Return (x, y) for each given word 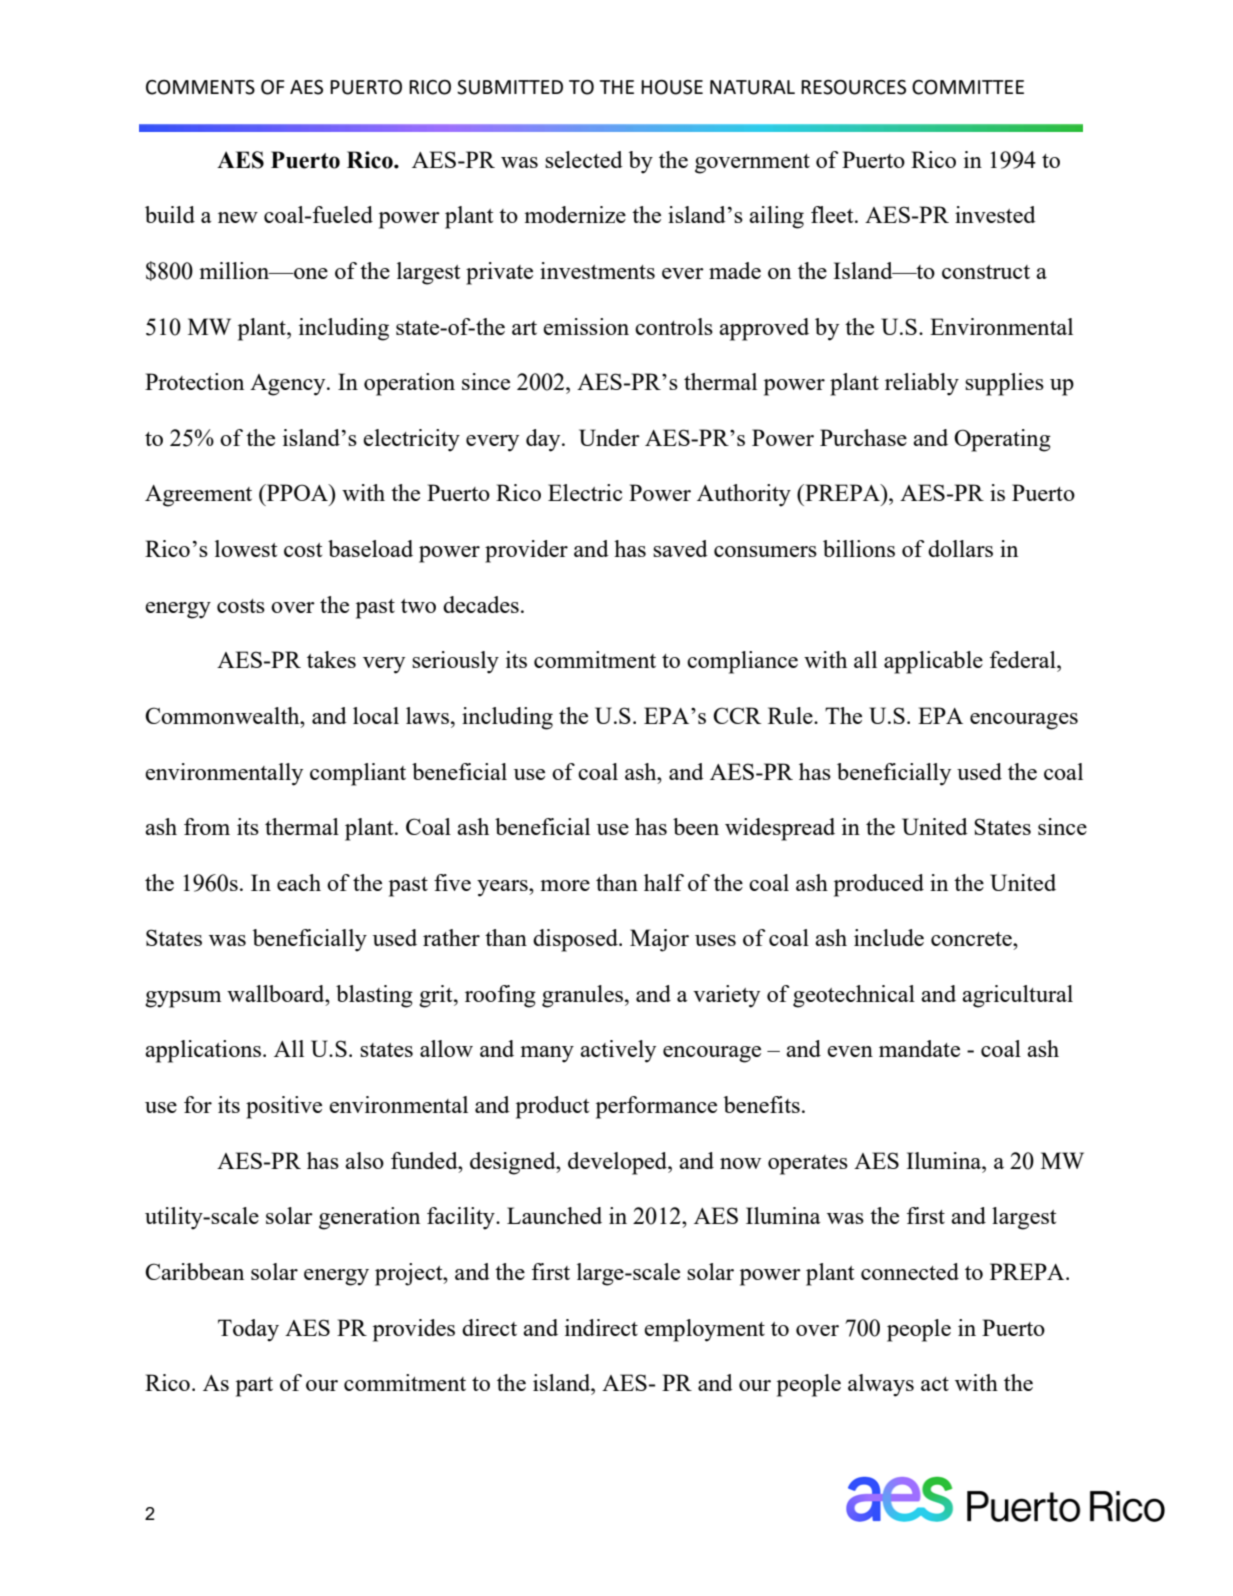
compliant (358, 774)
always (881, 1385)
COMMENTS (200, 87)
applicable (933, 662)
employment (704, 1330)
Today (248, 1330)
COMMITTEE (968, 87)
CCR (737, 715)
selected (584, 159)
